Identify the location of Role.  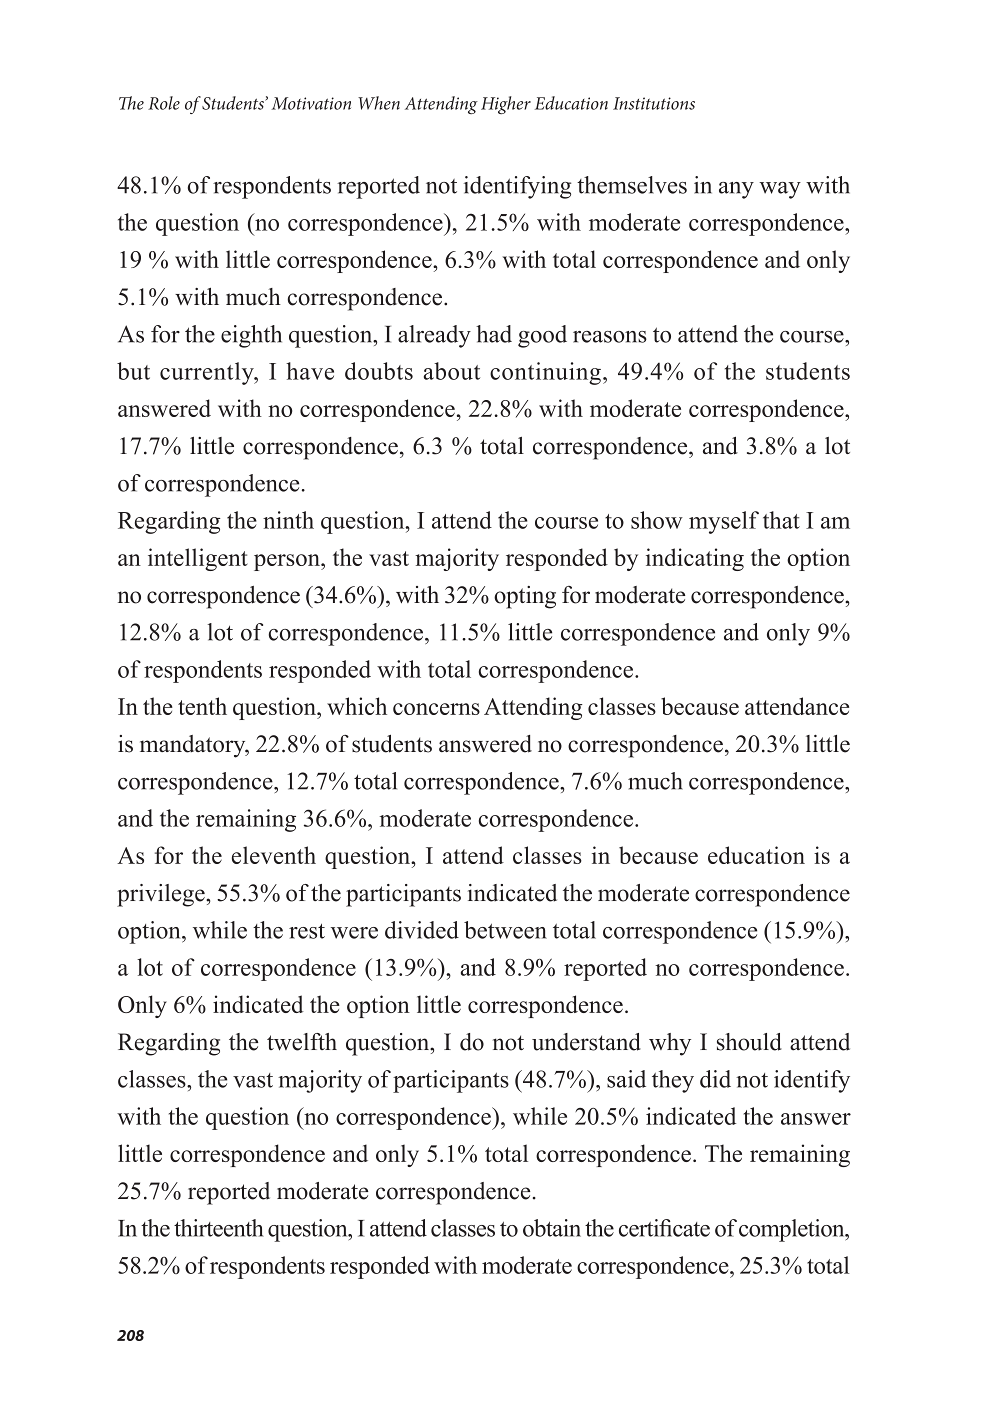
(164, 103).
